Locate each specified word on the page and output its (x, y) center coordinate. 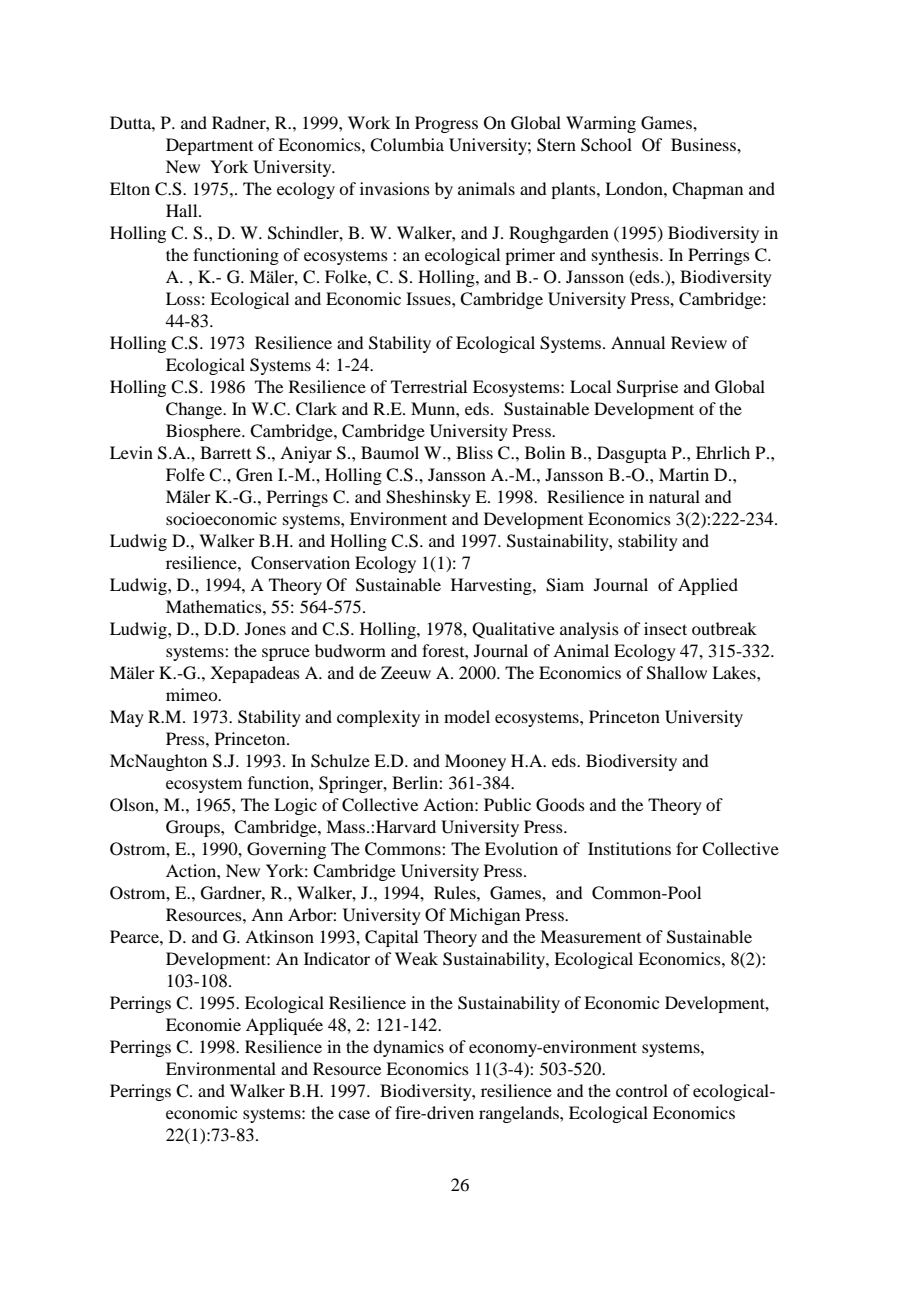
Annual (638, 342)
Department (209, 146)
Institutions (629, 848)
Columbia (407, 145)
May (127, 718)
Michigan (484, 916)
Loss (183, 298)
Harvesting (492, 586)
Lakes (735, 672)
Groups (194, 828)
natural (674, 496)
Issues (429, 298)
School (606, 145)
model (467, 716)
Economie (203, 1024)
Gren (254, 475)
